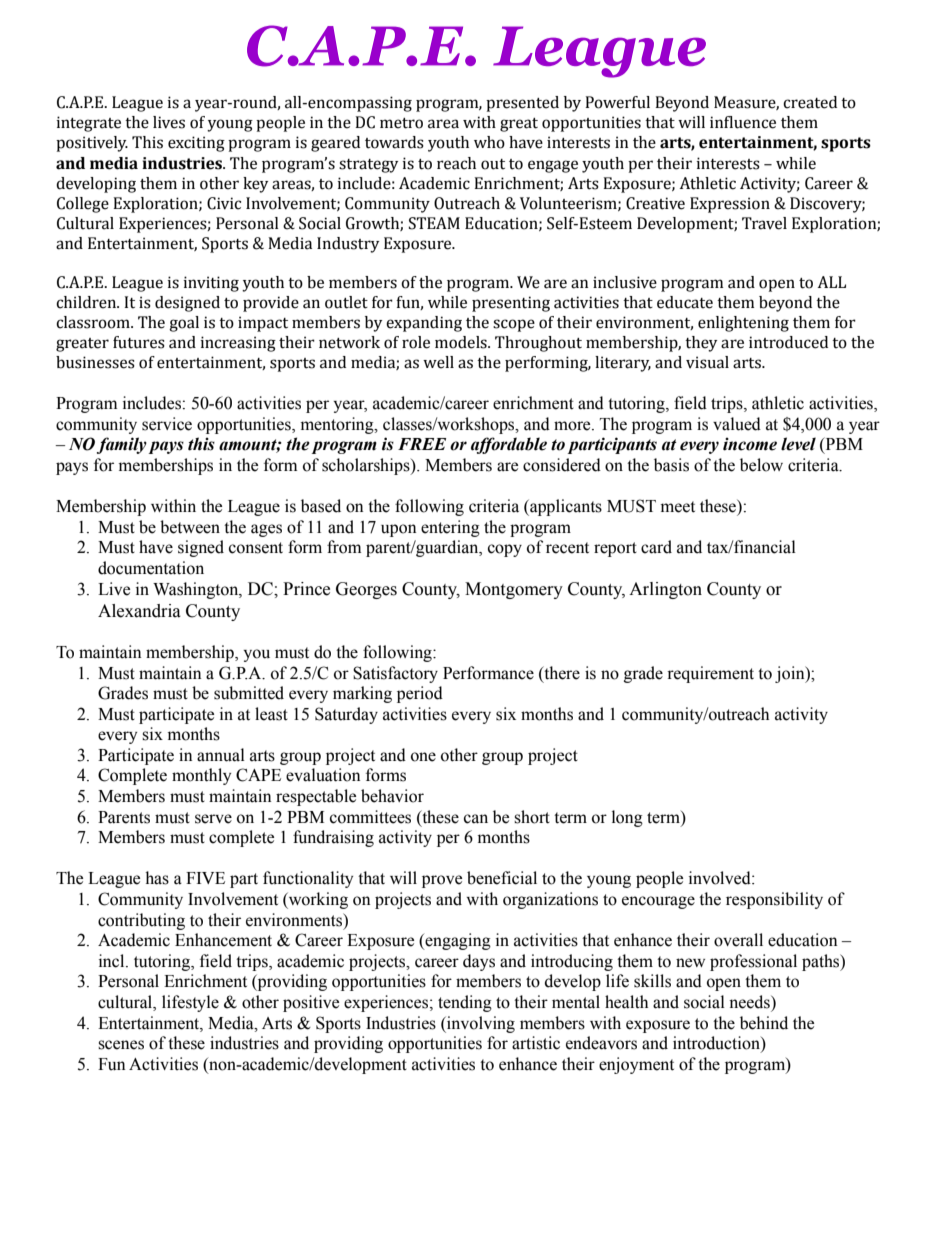 This screenshot has height=1233, width=952. Describe the element at coordinates (480, 1024) in the screenshot. I see `involving` at that location.
